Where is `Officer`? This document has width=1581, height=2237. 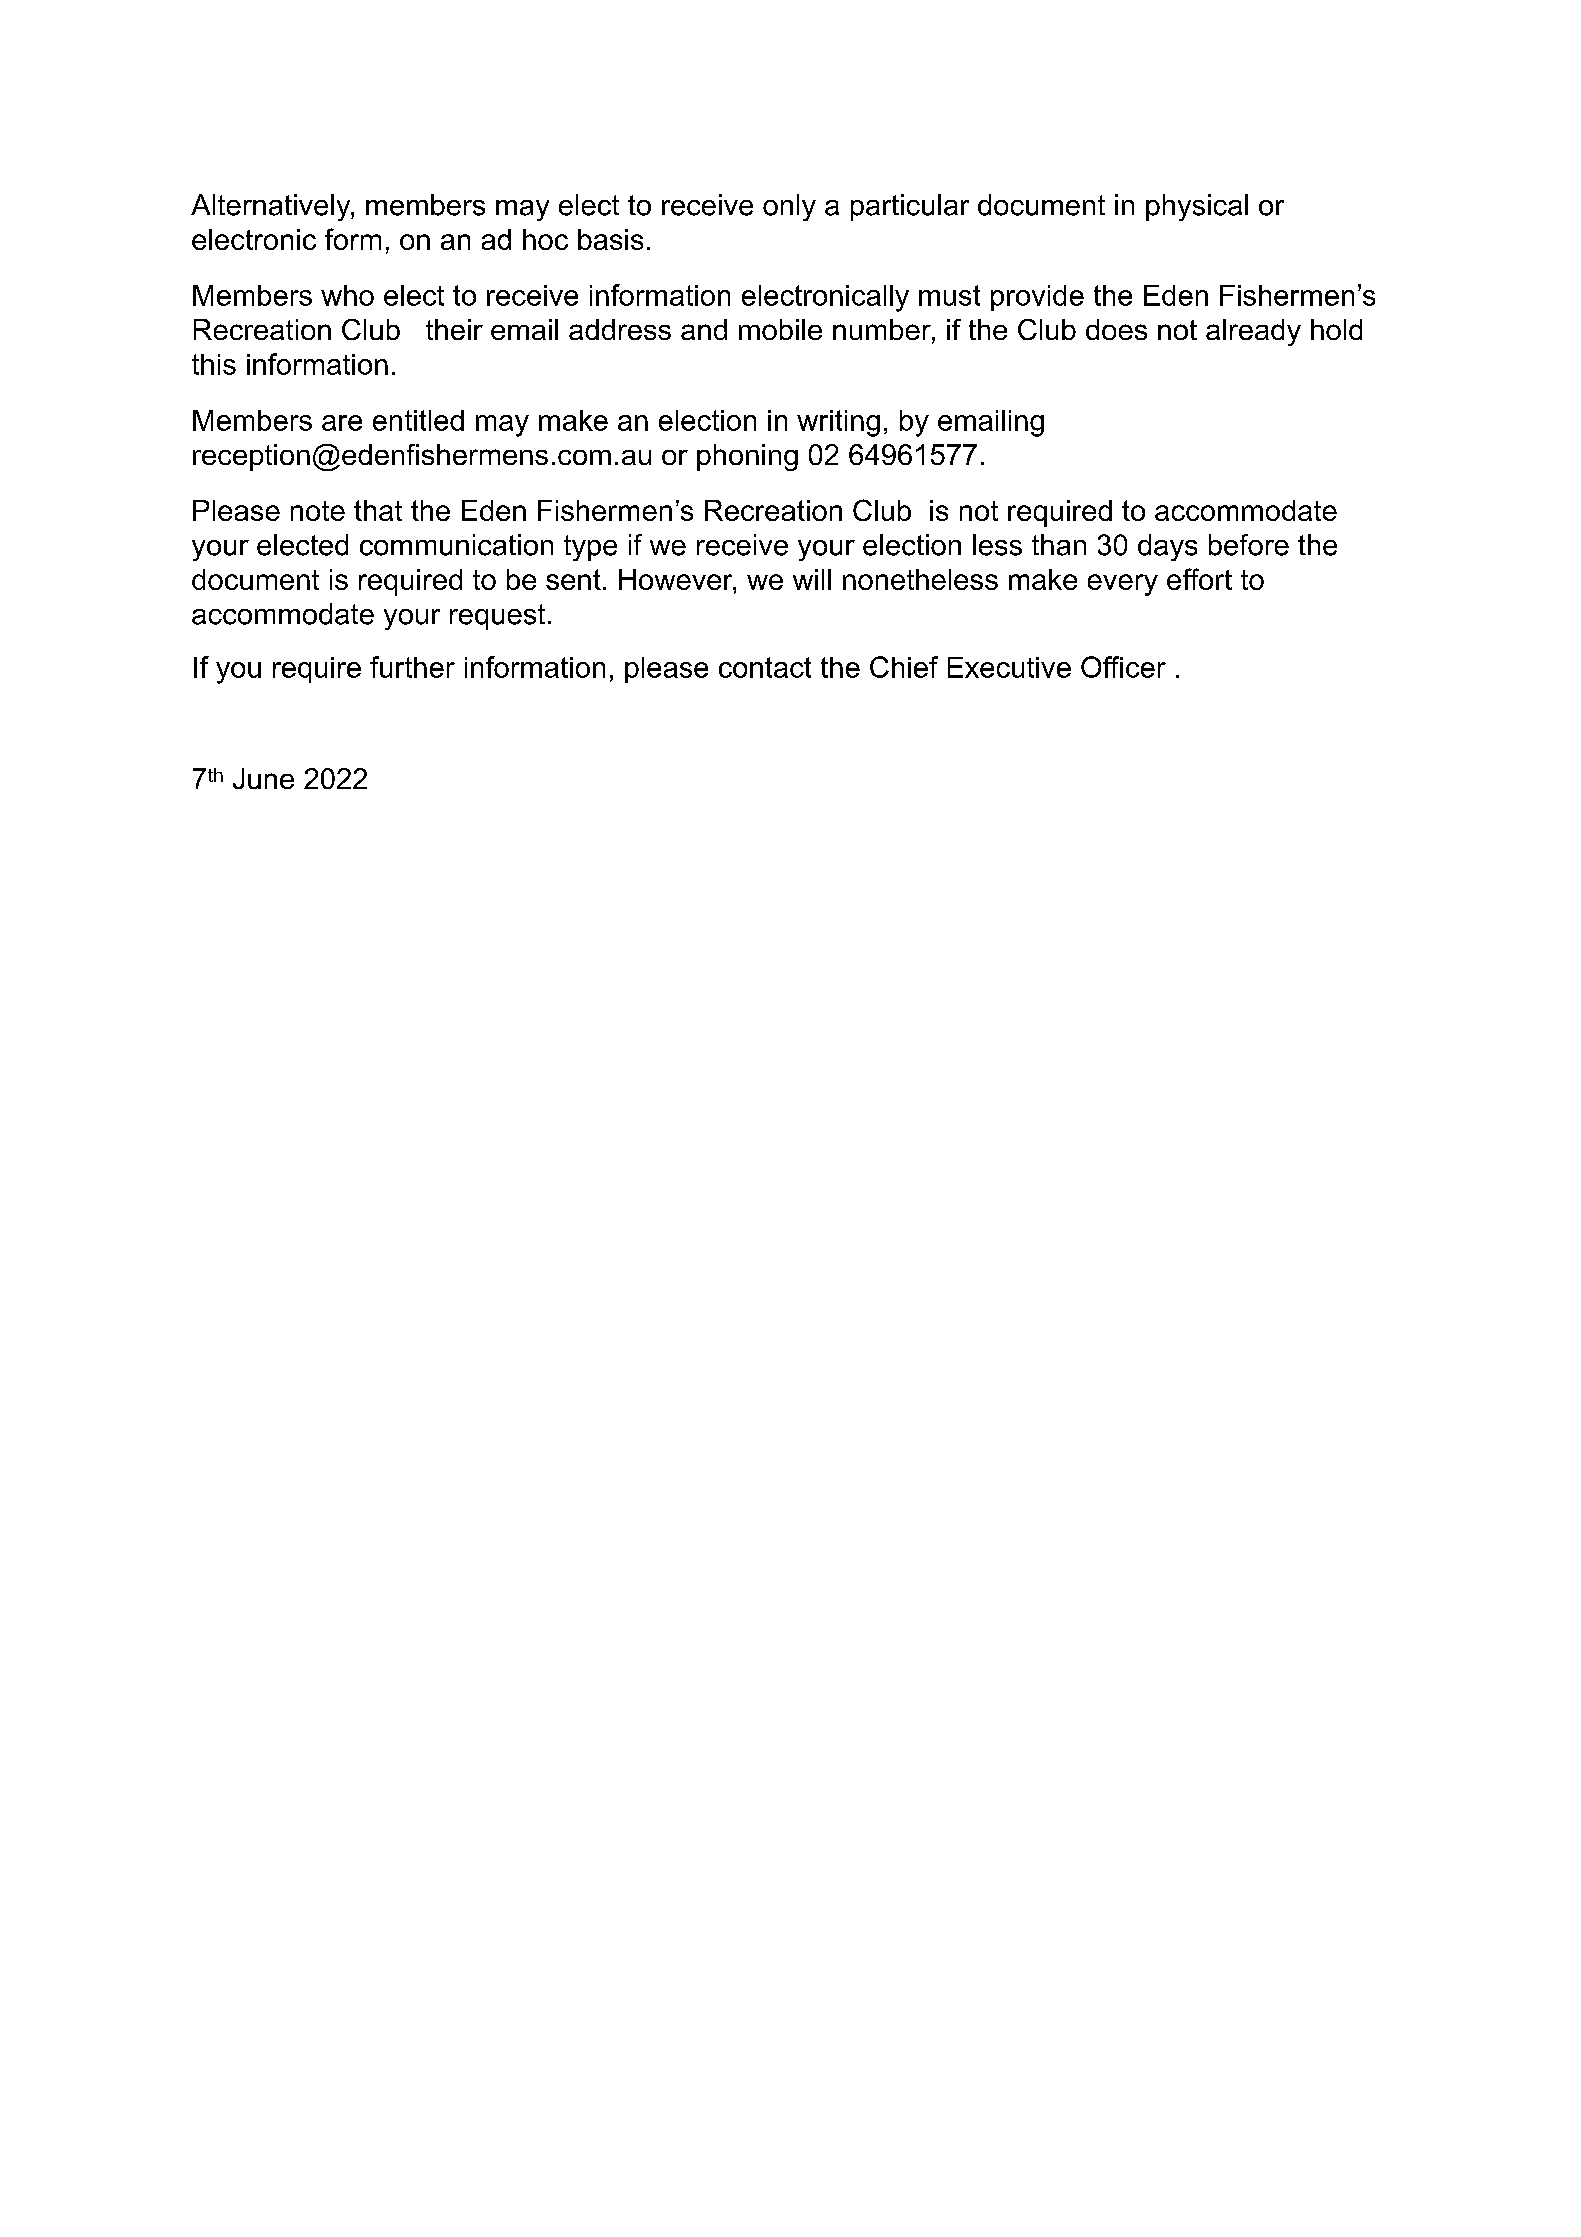
Officer is located at coordinates (1123, 667).
